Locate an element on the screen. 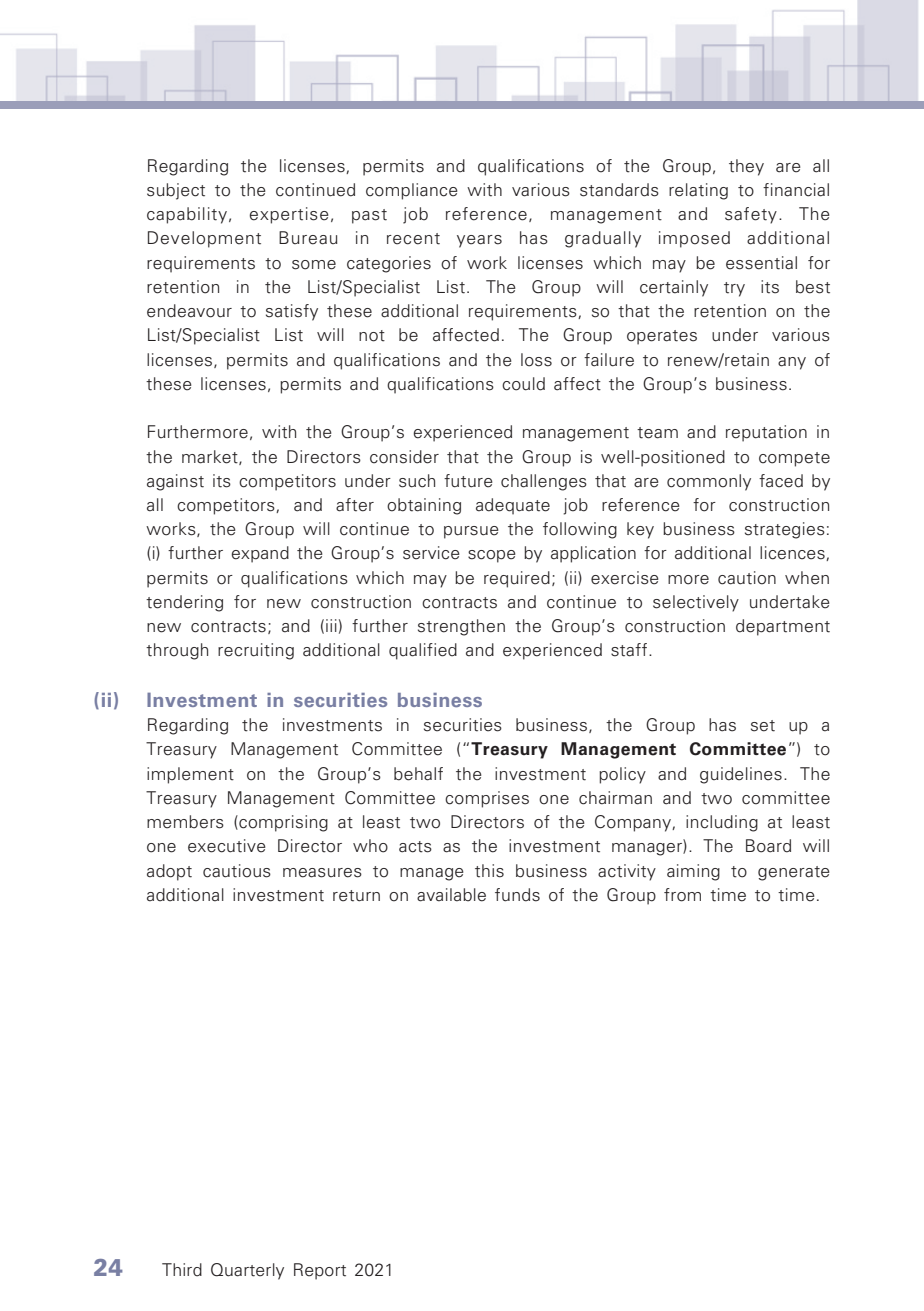  Quarterly is located at coordinates (247, 1271).
